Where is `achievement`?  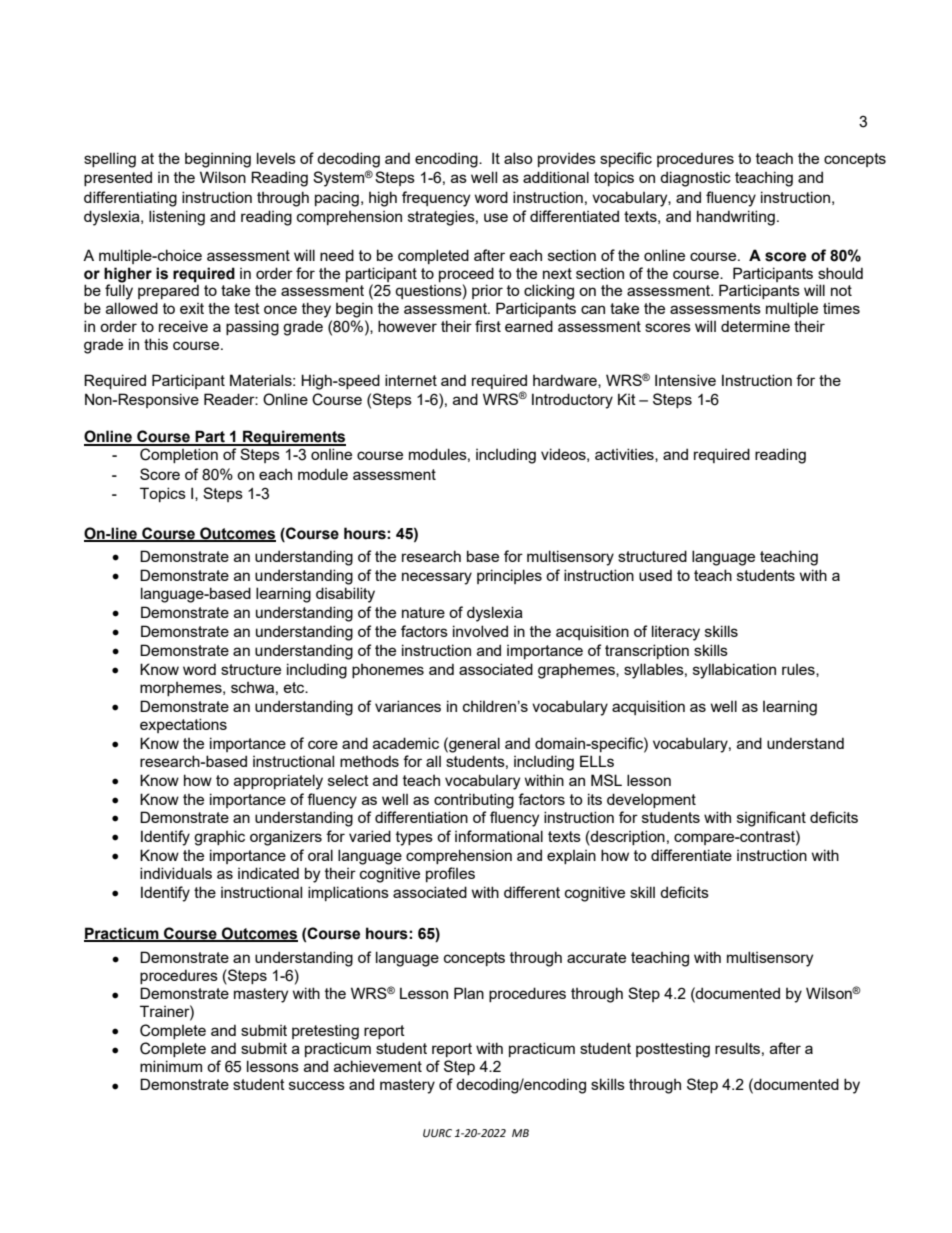 achievement is located at coordinates (378, 1066).
